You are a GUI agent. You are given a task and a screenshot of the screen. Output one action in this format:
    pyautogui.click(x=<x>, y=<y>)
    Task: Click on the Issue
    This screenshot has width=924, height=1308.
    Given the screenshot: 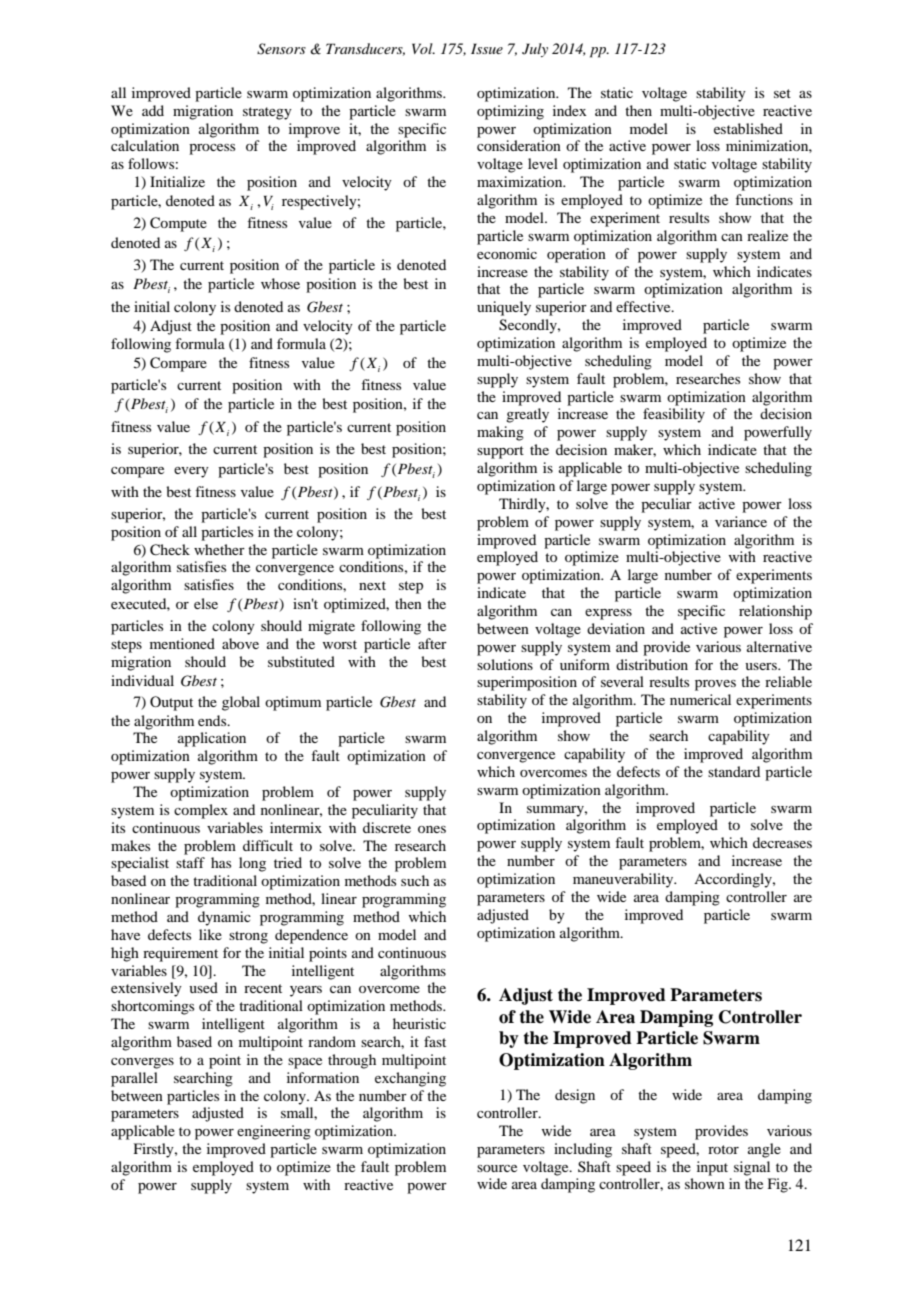 What is the action you would take?
    pyautogui.click(x=487, y=48)
